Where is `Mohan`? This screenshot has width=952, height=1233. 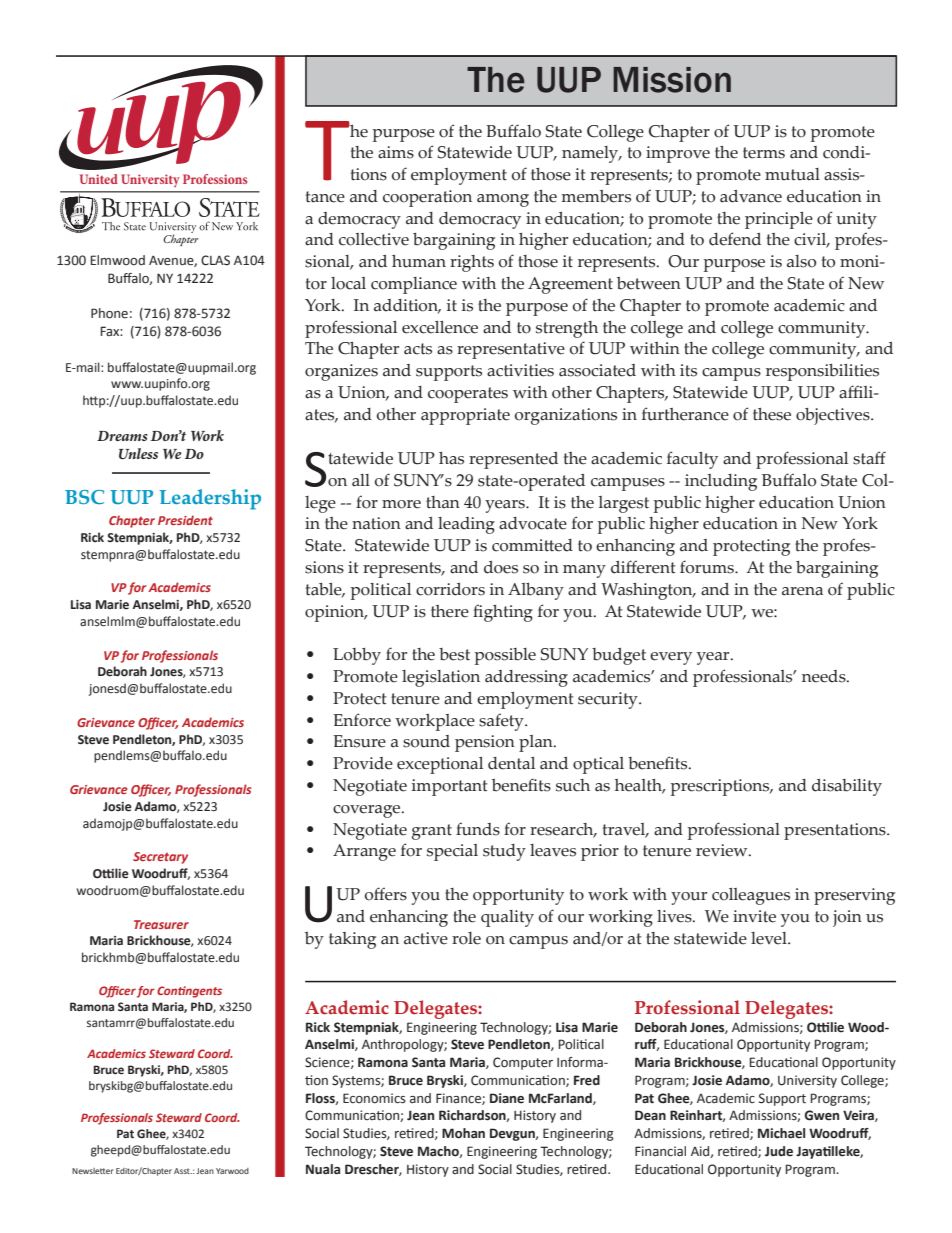 Mohan is located at coordinates (463, 1133).
